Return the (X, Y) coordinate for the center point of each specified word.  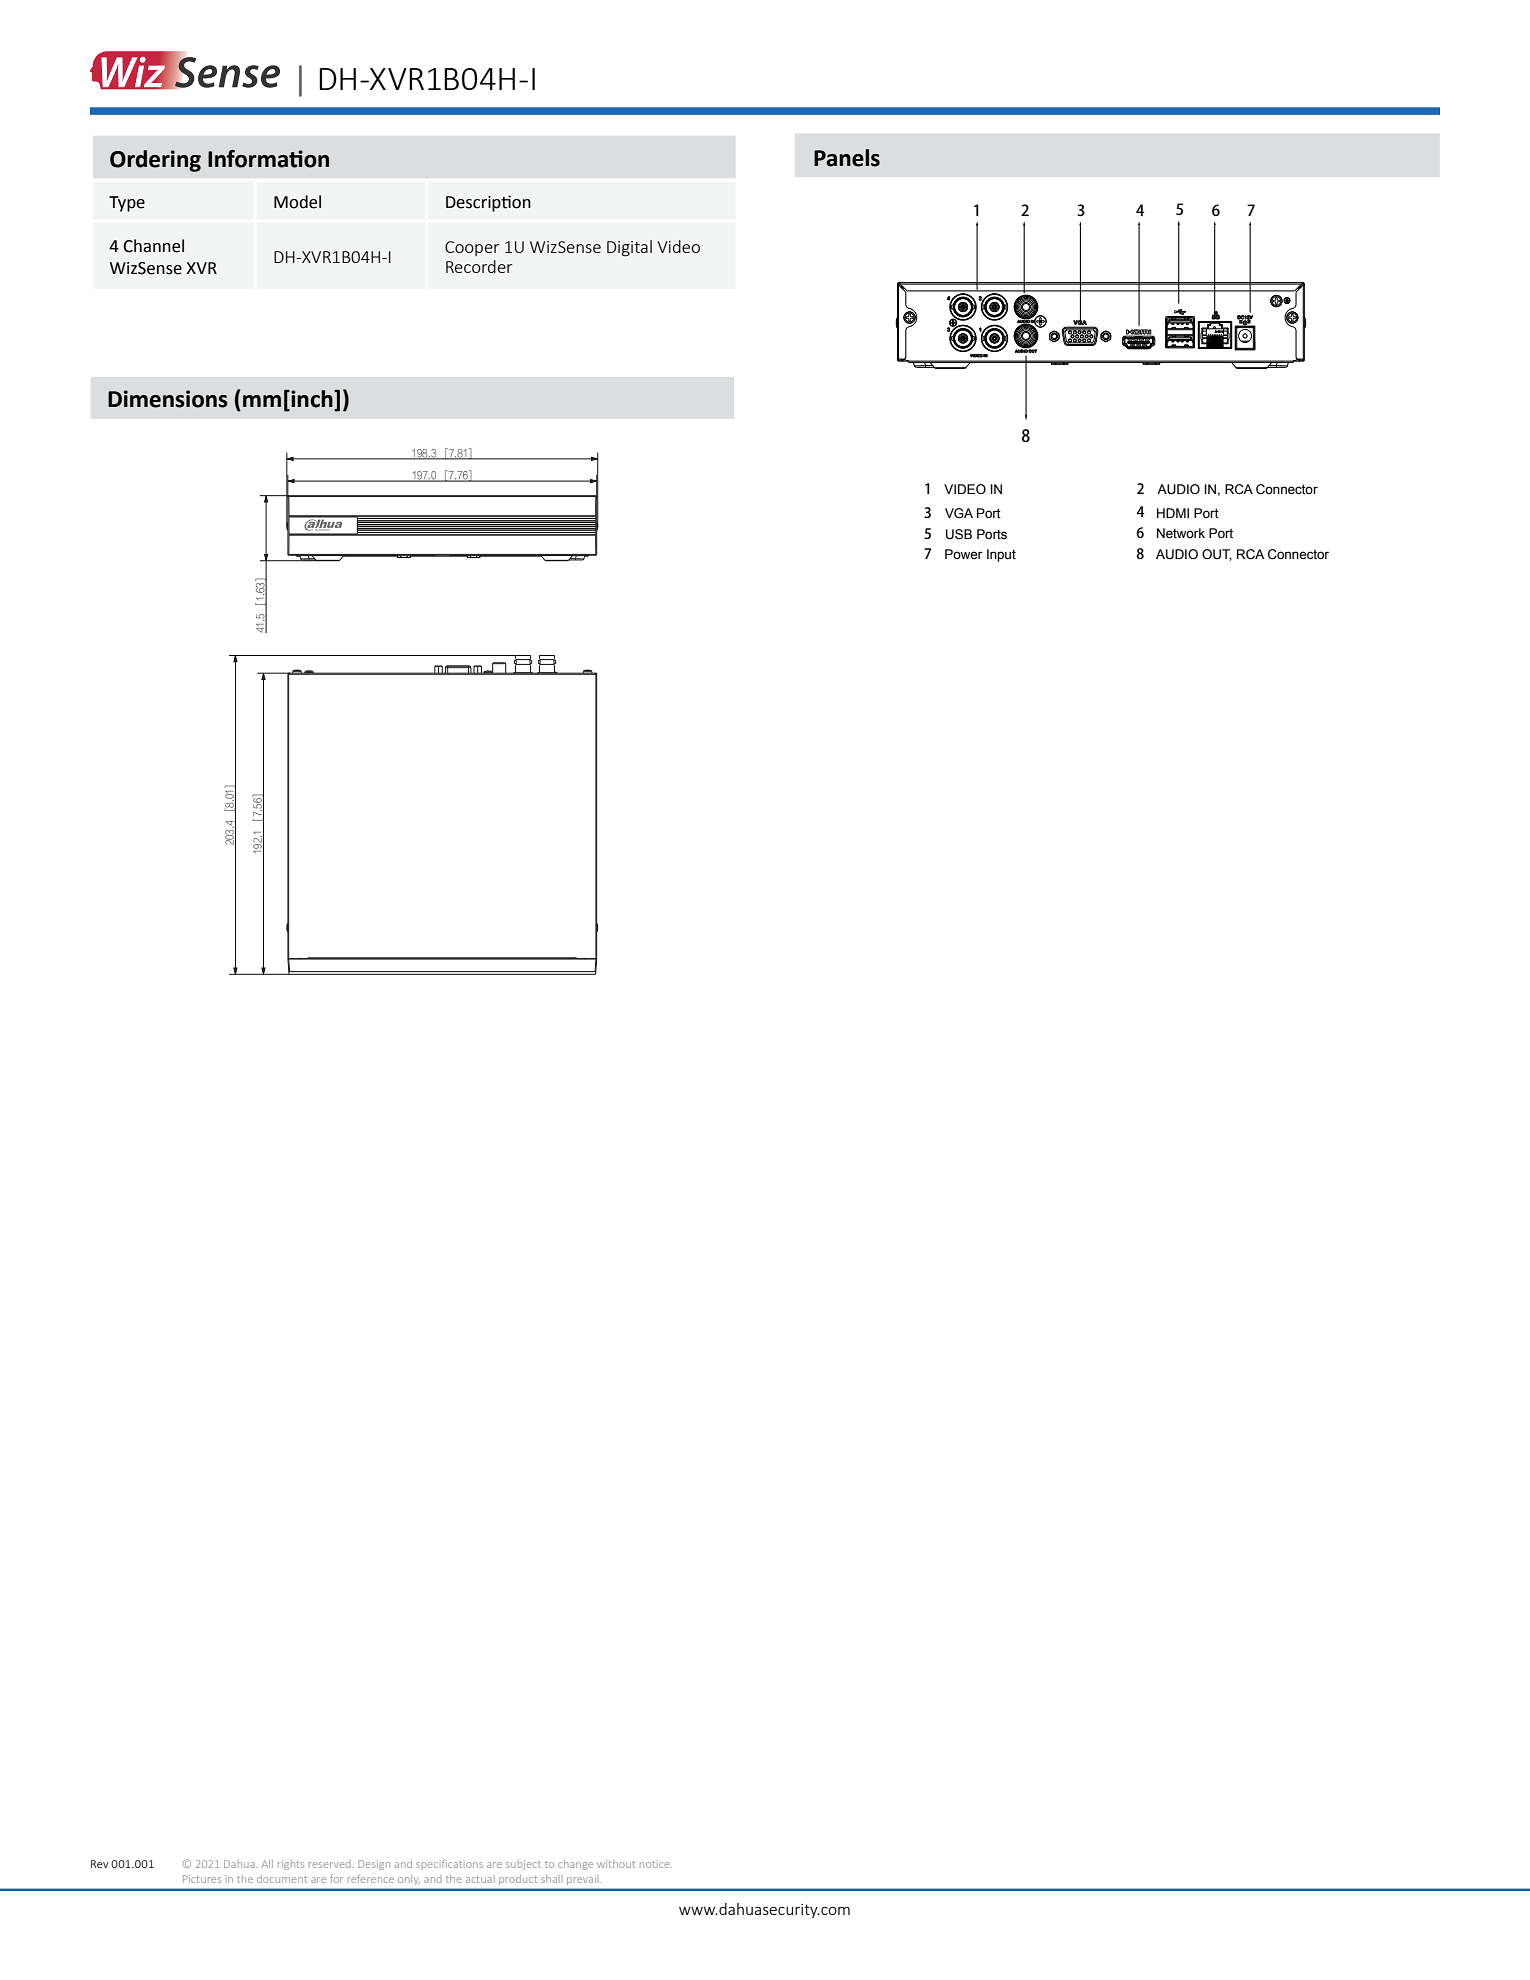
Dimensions (168, 399)
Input (1001, 555)
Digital (629, 248)
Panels (847, 158)
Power (964, 554)
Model (297, 202)
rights (291, 1865)
